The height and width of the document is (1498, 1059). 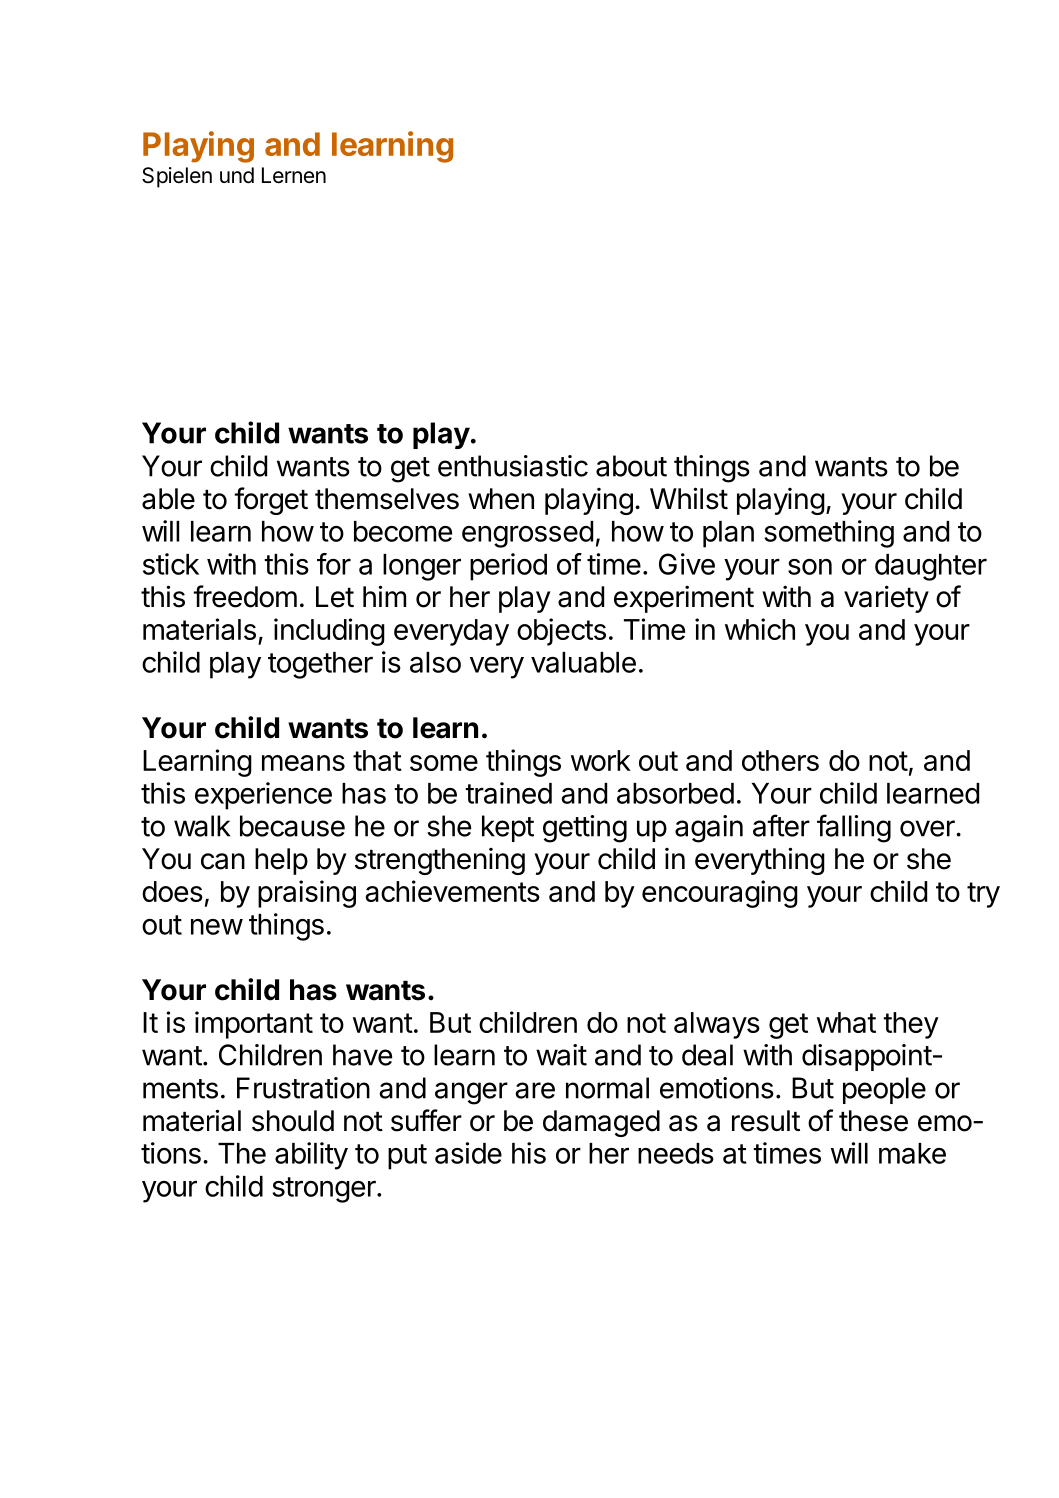 What do you see at coordinates (311, 1156) in the document?
I see `ability` at bounding box center [311, 1156].
